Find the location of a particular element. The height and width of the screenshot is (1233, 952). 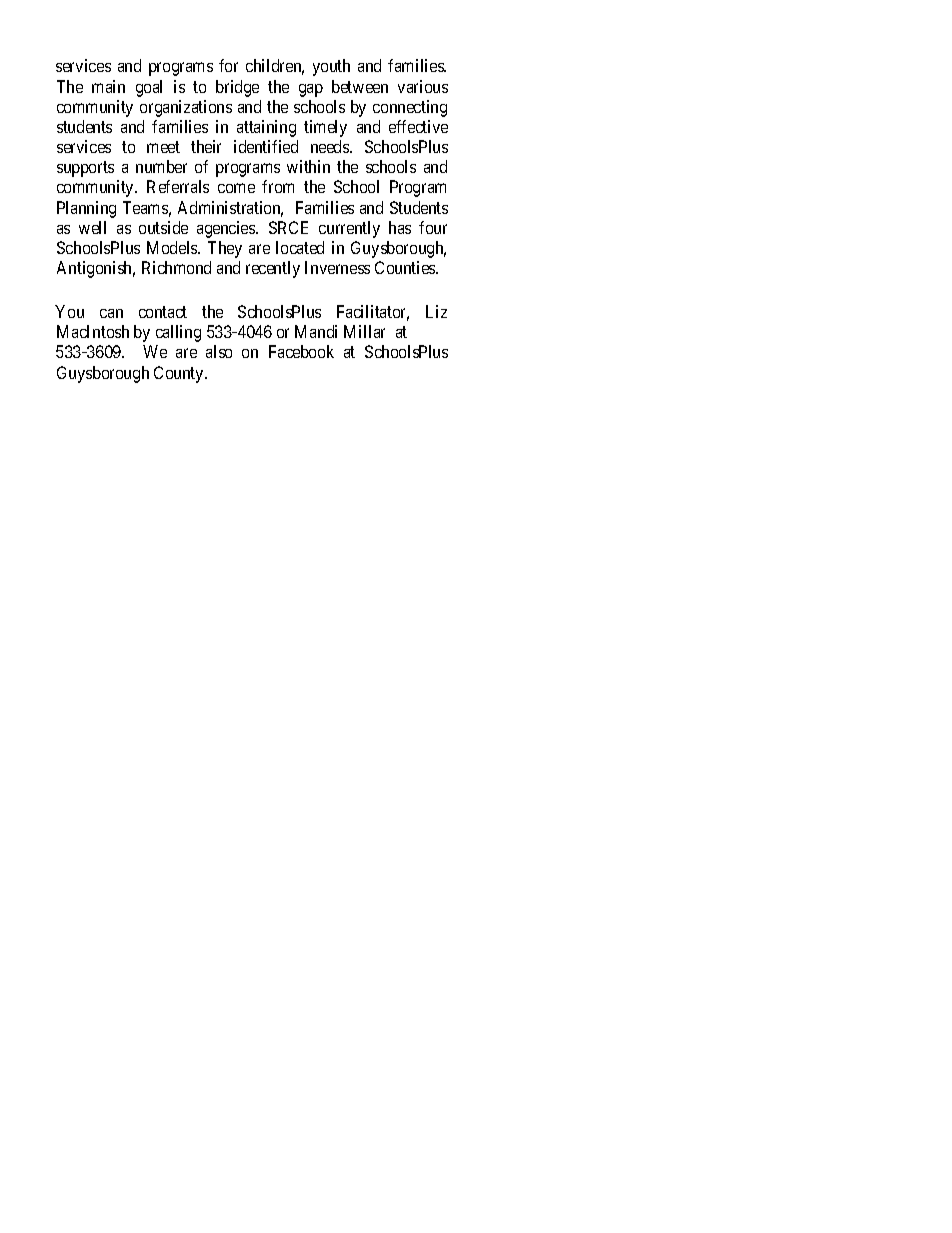

Facebook is located at coordinates (301, 351).
